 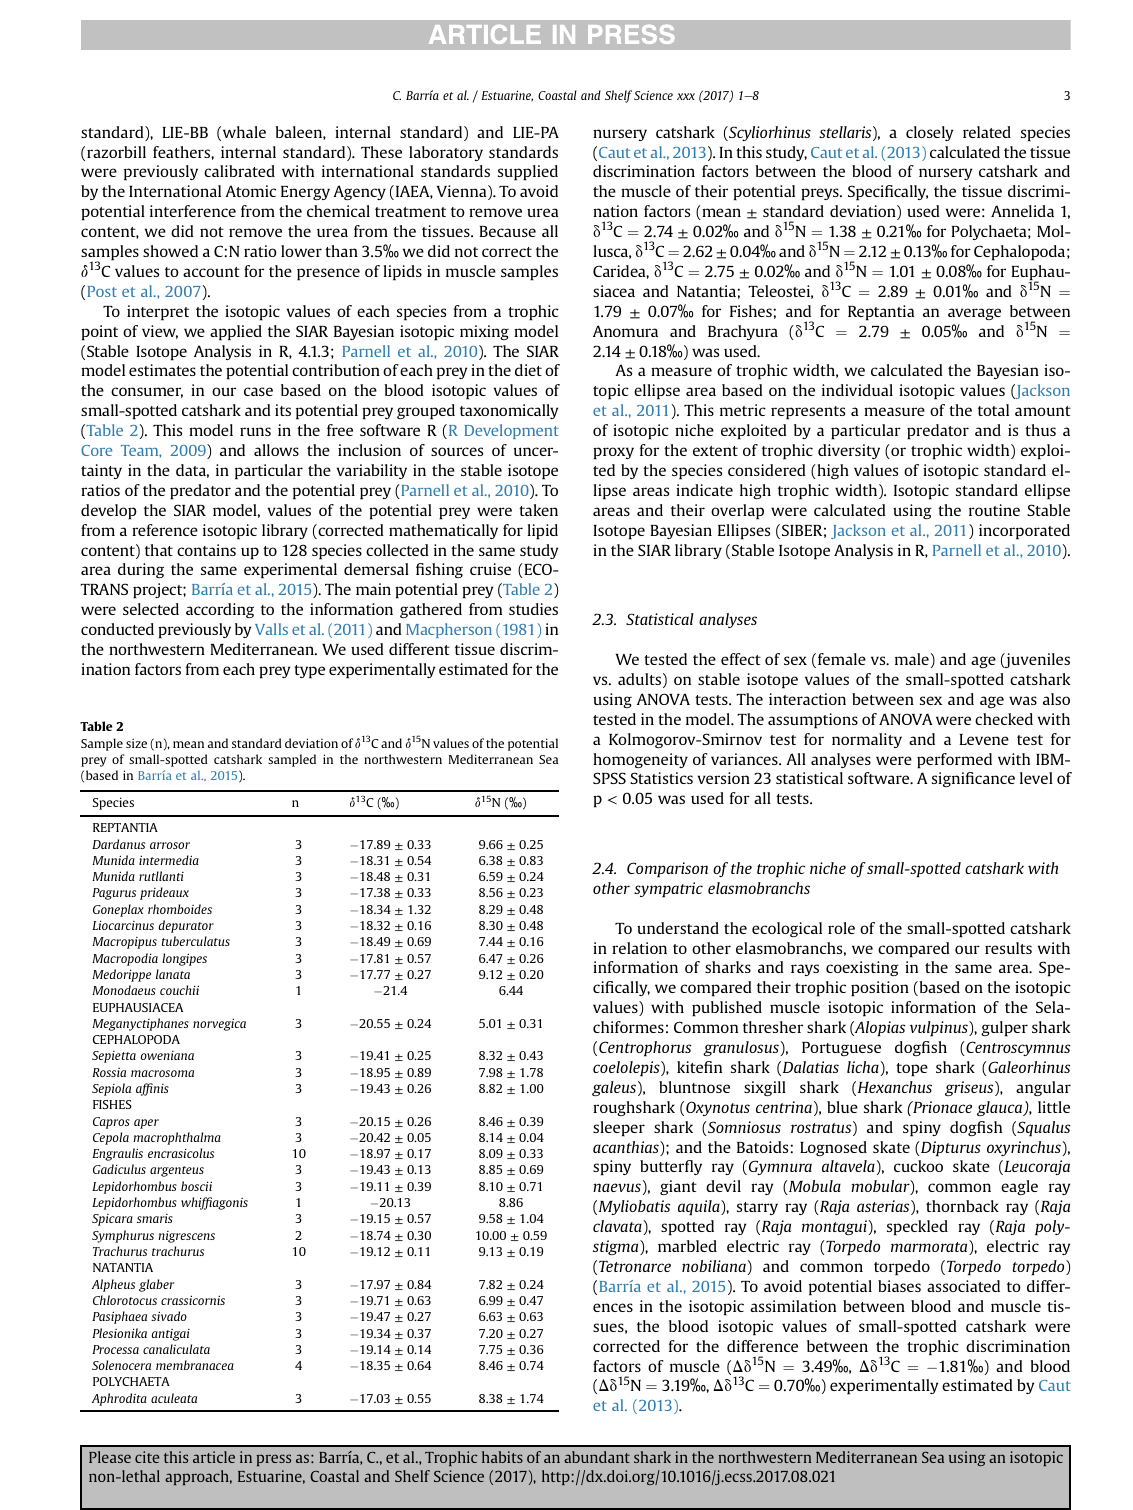 What do you see at coordinates (244, 132) in the screenshot?
I see `whale` at bounding box center [244, 132].
